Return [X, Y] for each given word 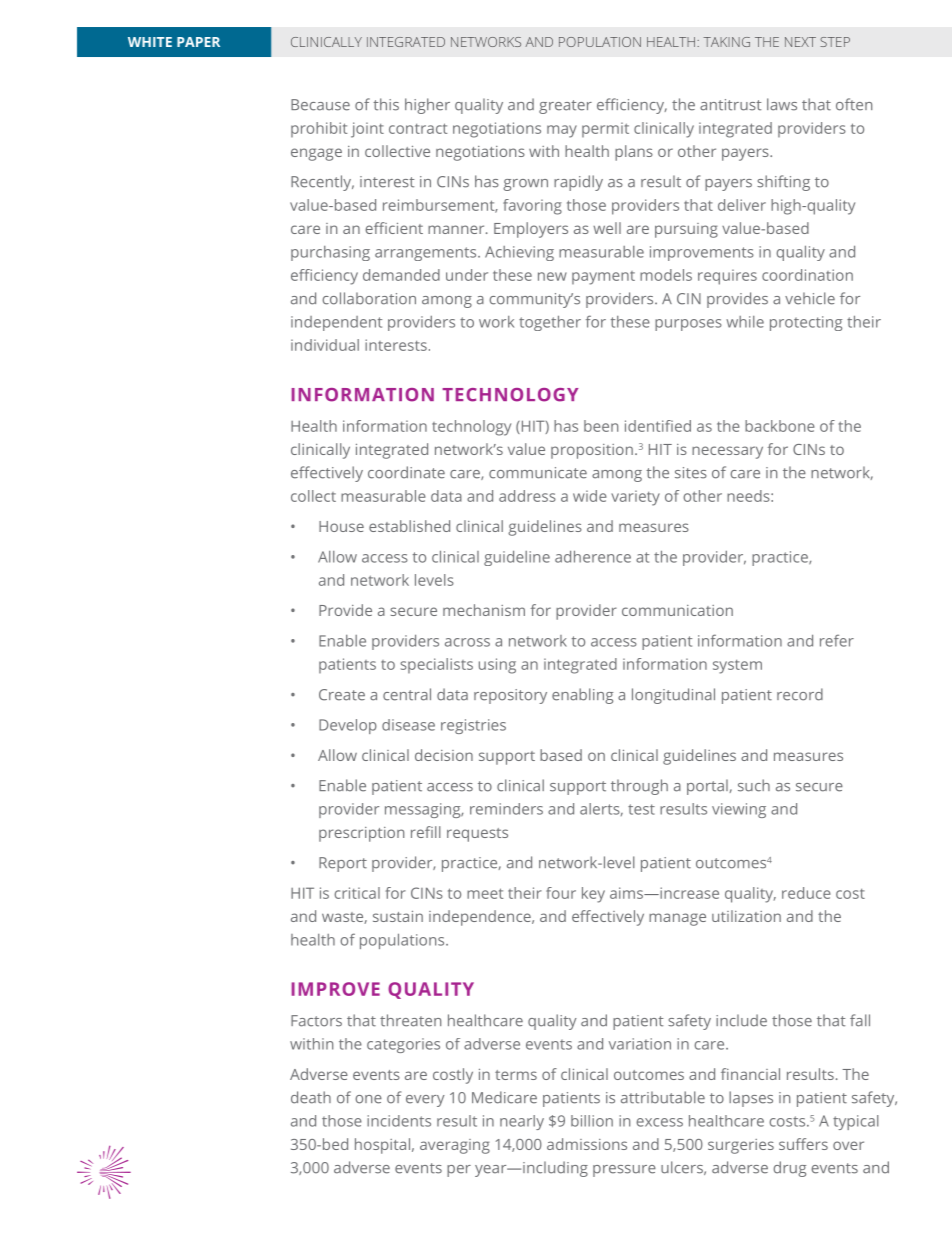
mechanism [484, 610]
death [311, 1097]
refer [837, 640]
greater [565, 107]
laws [782, 104]
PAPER [198, 42]
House [341, 526]
